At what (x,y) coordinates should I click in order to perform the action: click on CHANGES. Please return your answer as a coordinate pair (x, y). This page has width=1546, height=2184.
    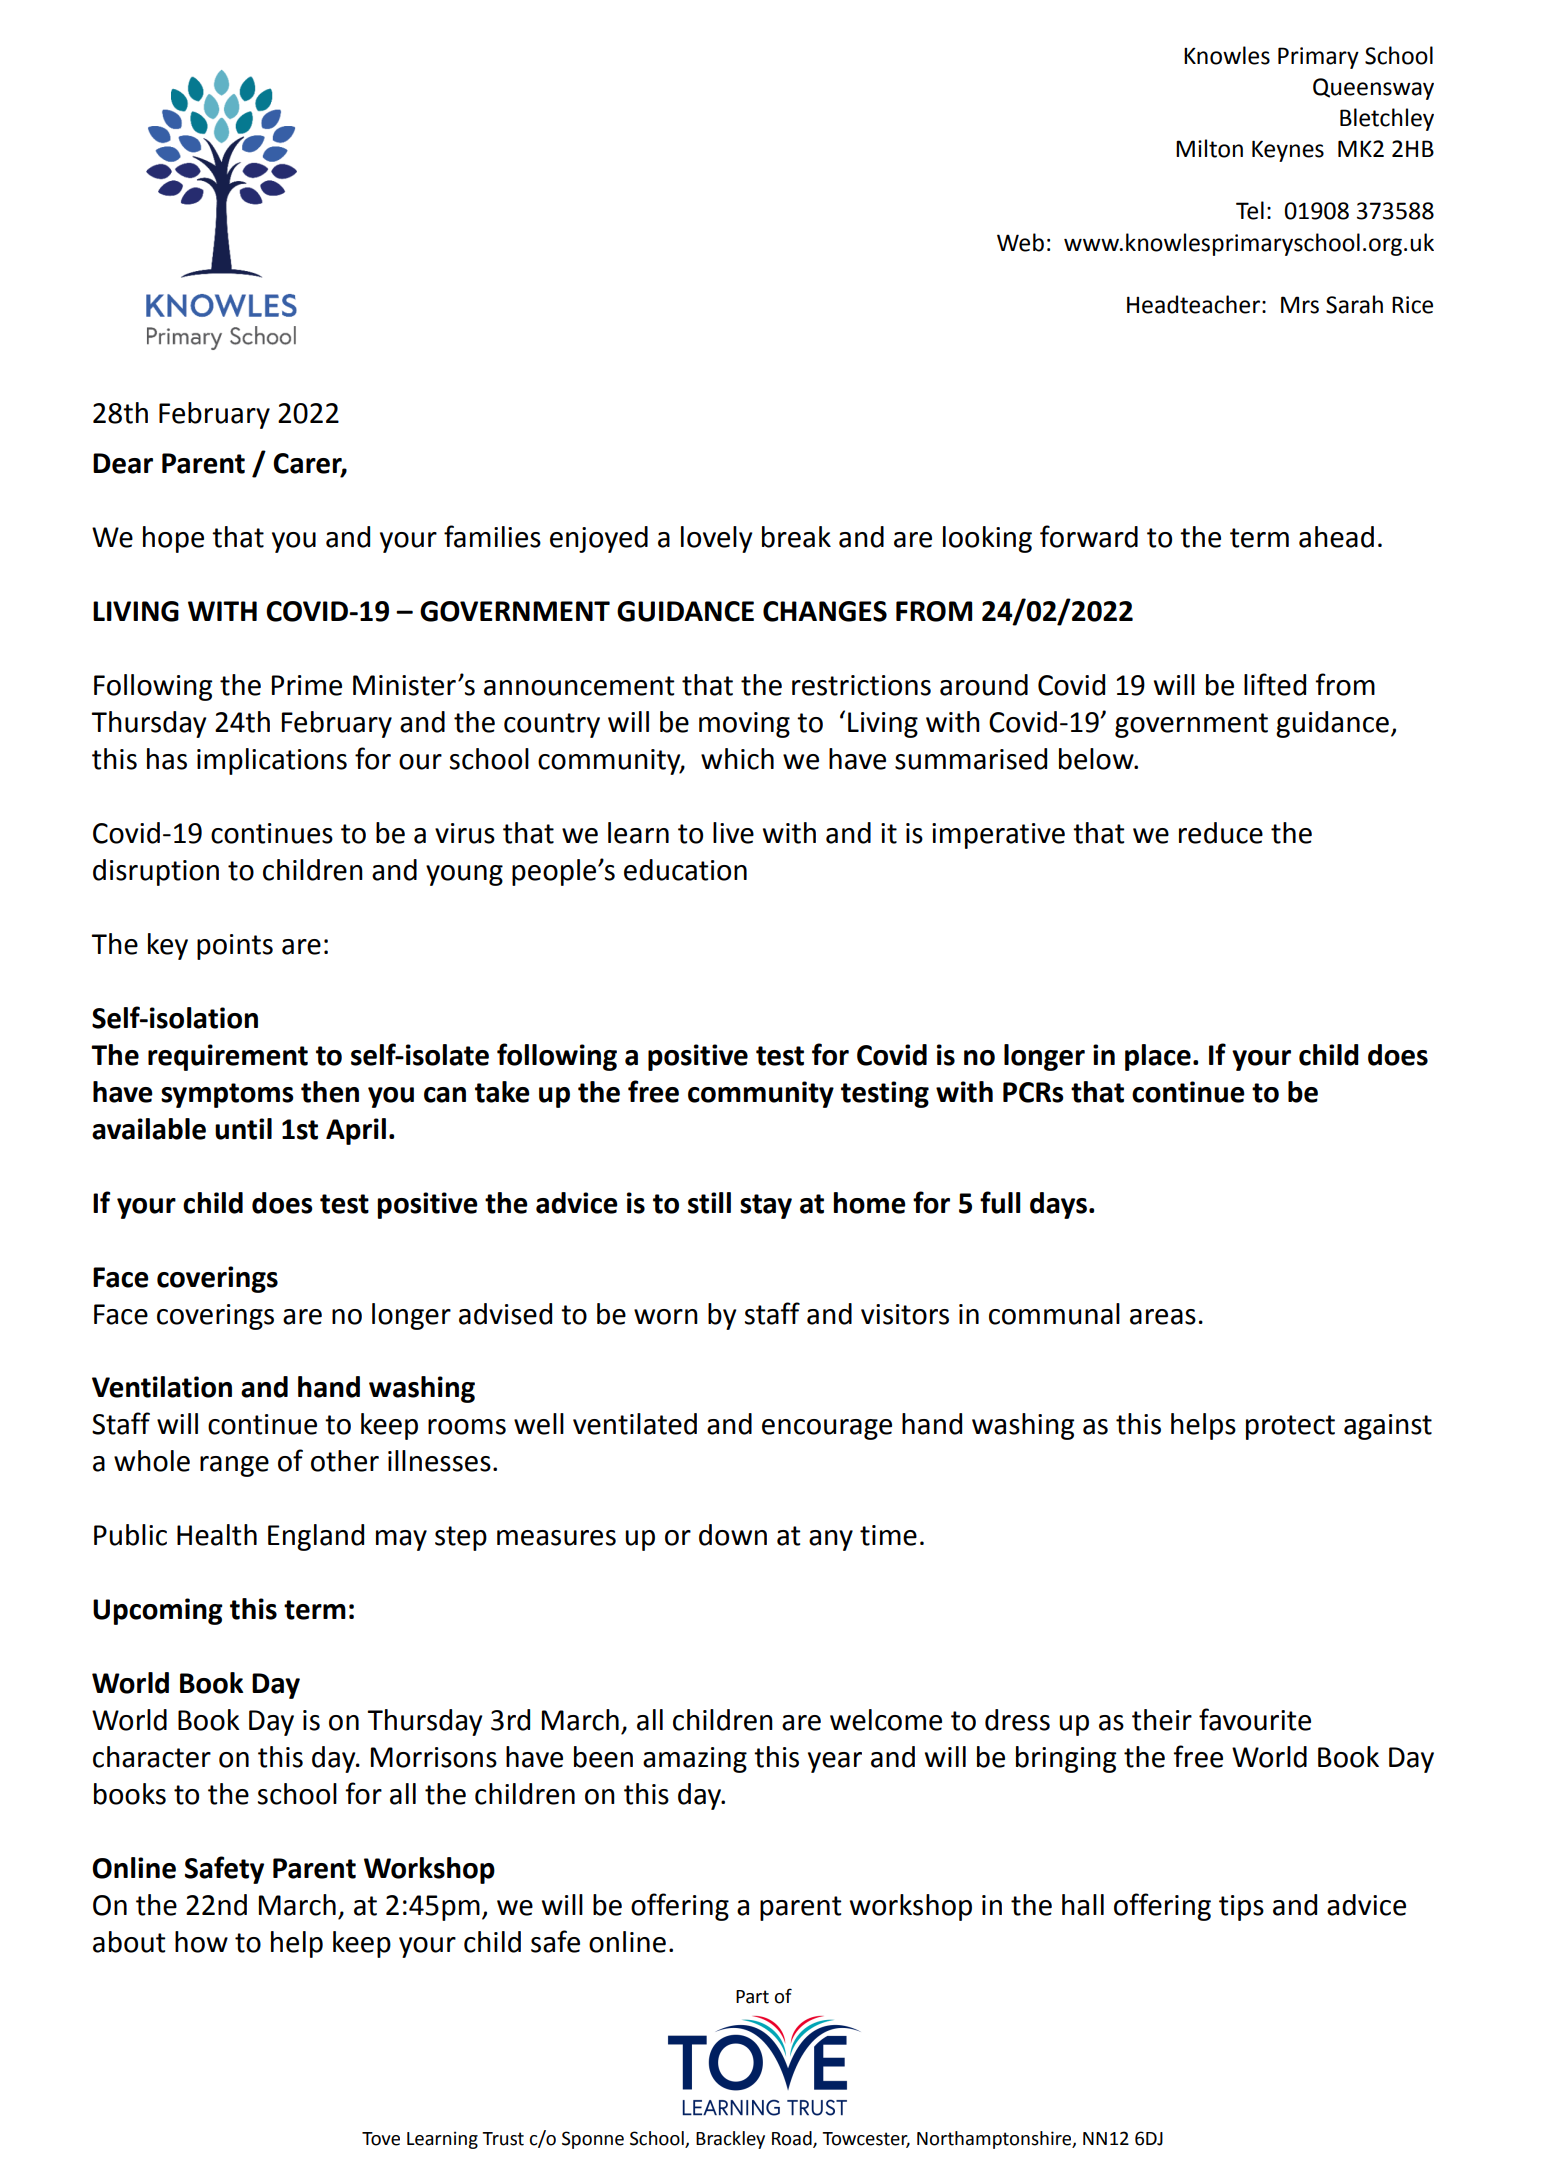
    Looking at the image, I should click on (825, 611).
